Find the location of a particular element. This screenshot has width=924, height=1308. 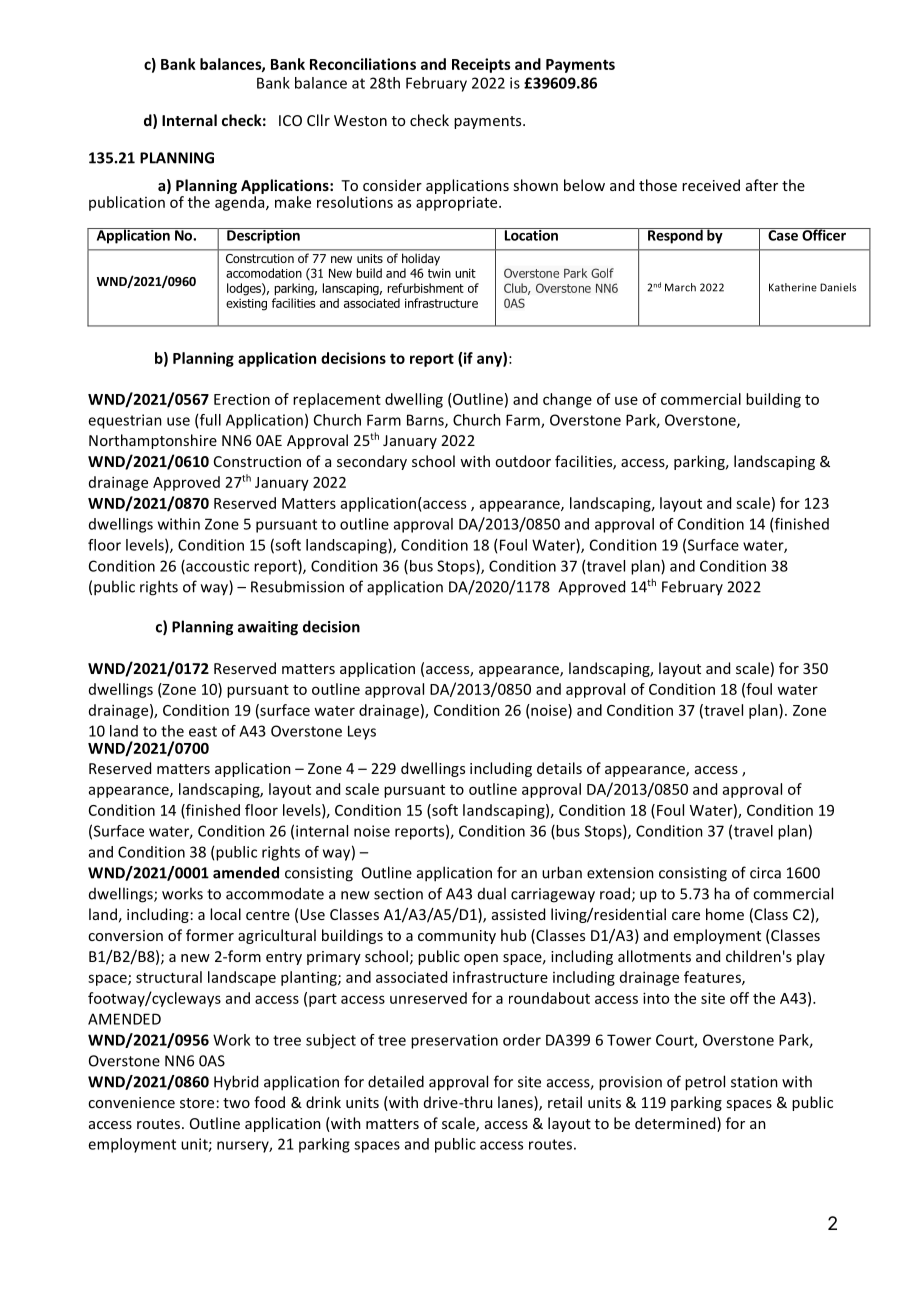

station is located at coordinates (754, 1082).
